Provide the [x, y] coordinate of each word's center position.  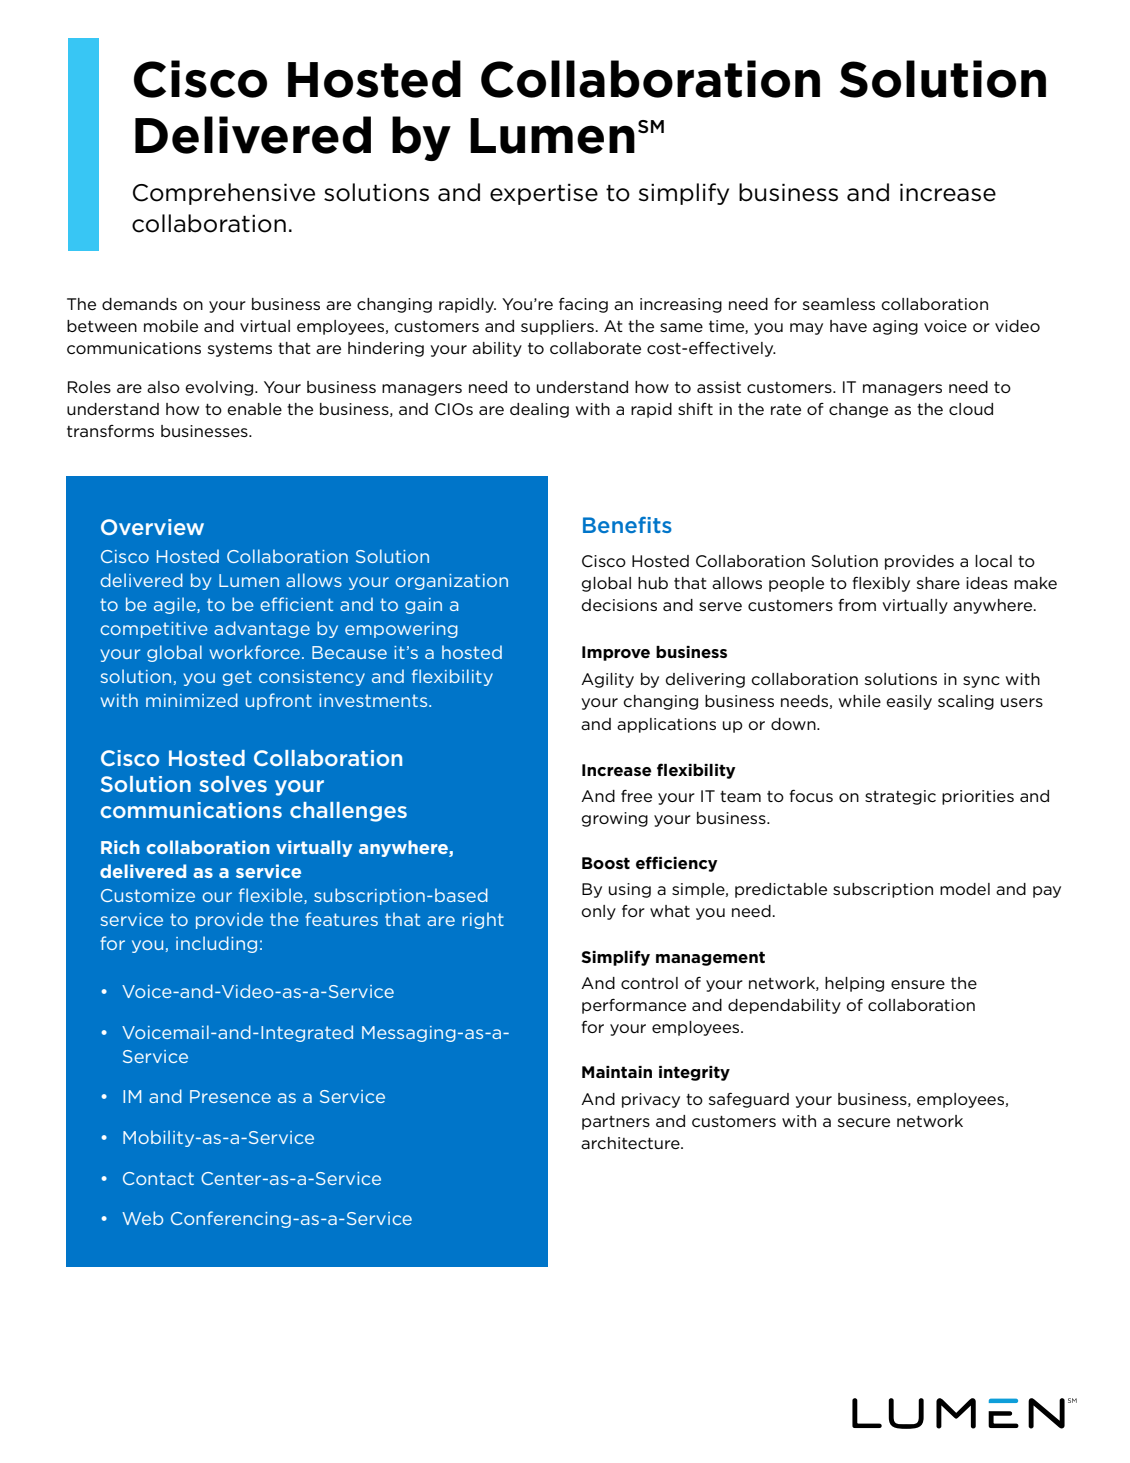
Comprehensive [224, 194]
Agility [607, 680]
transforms [110, 431]
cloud [971, 409]
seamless [839, 304]
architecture [631, 1143]
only [598, 912]
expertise [544, 194]
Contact [158, 1178]
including [216, 944]
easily [909, 702]
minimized [192, 700]
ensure [918, 984]
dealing [539, 410]
